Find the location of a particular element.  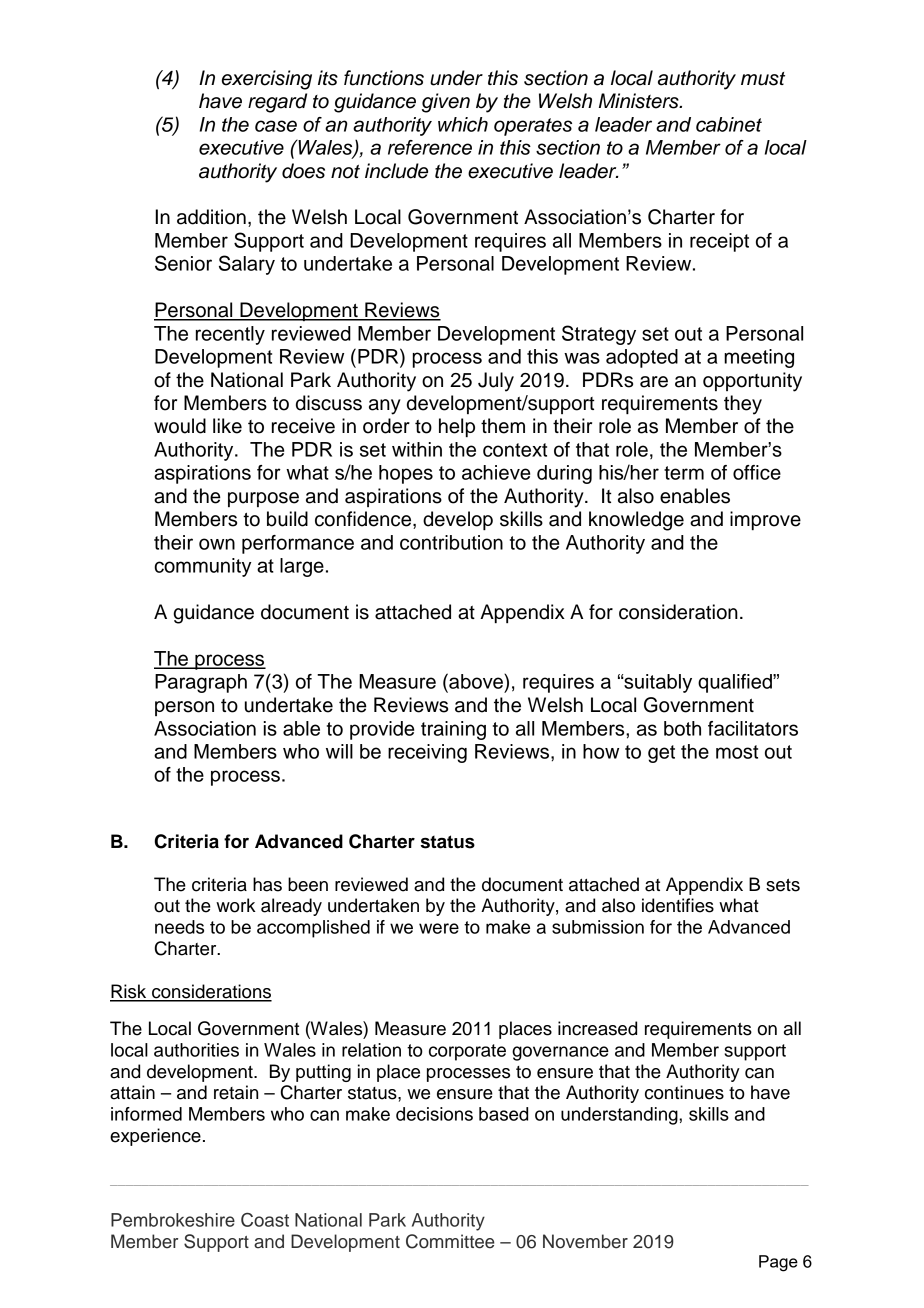

were is located at coordinates (439, 928).
